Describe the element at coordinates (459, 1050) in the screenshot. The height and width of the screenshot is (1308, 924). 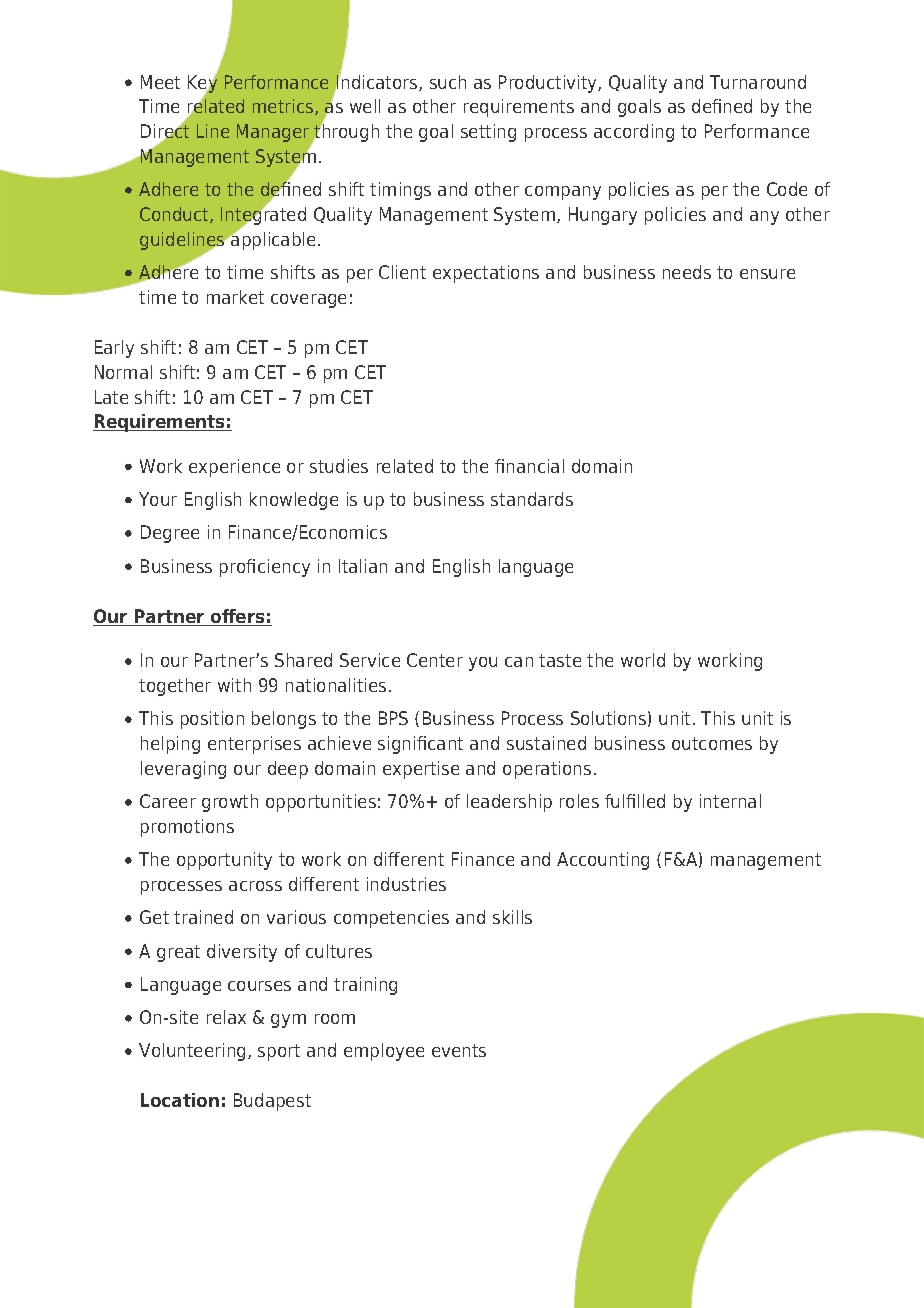
I see `events` at that location.
